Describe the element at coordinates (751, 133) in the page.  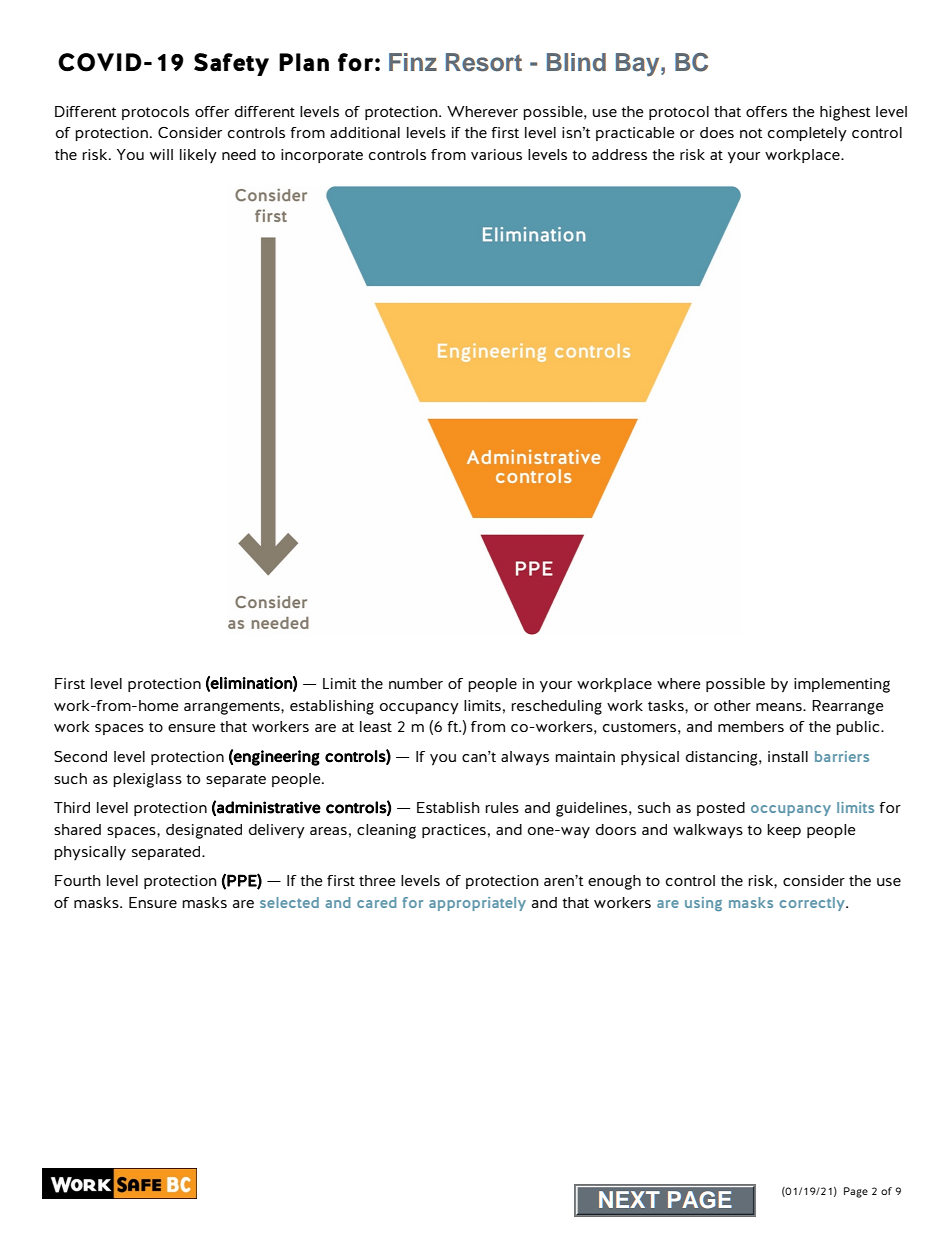
I see `not` at that location.
